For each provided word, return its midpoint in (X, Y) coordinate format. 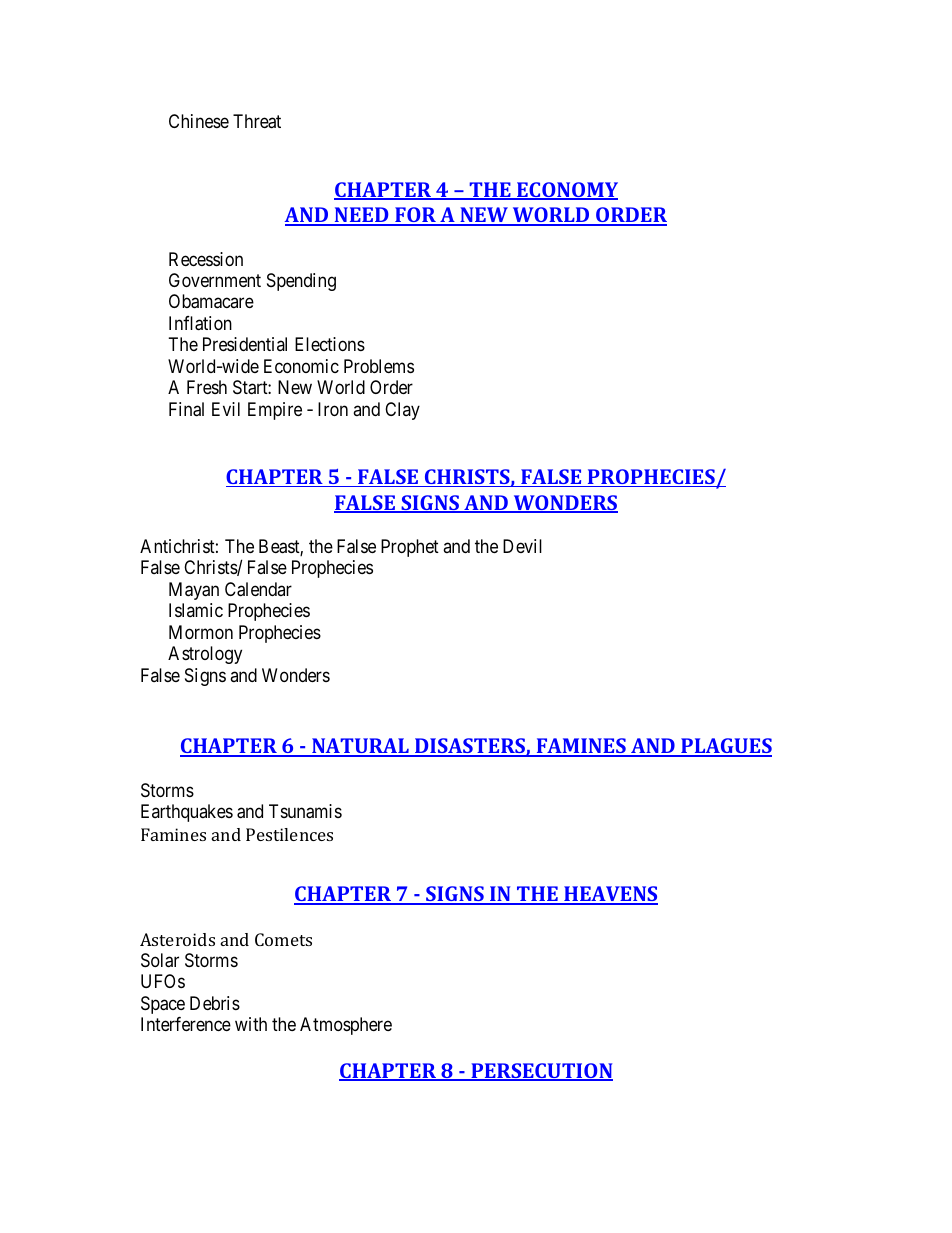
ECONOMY (566, 191)
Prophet (410, 548)
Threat (257, 121)
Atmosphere (346, 1026)
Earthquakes (187, 813)
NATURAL (360, 747)
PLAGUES (725, 747)
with (251, 1024)
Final (186, 409)
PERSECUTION (541, 1072)
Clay (402, 411)
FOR (415, 216)
